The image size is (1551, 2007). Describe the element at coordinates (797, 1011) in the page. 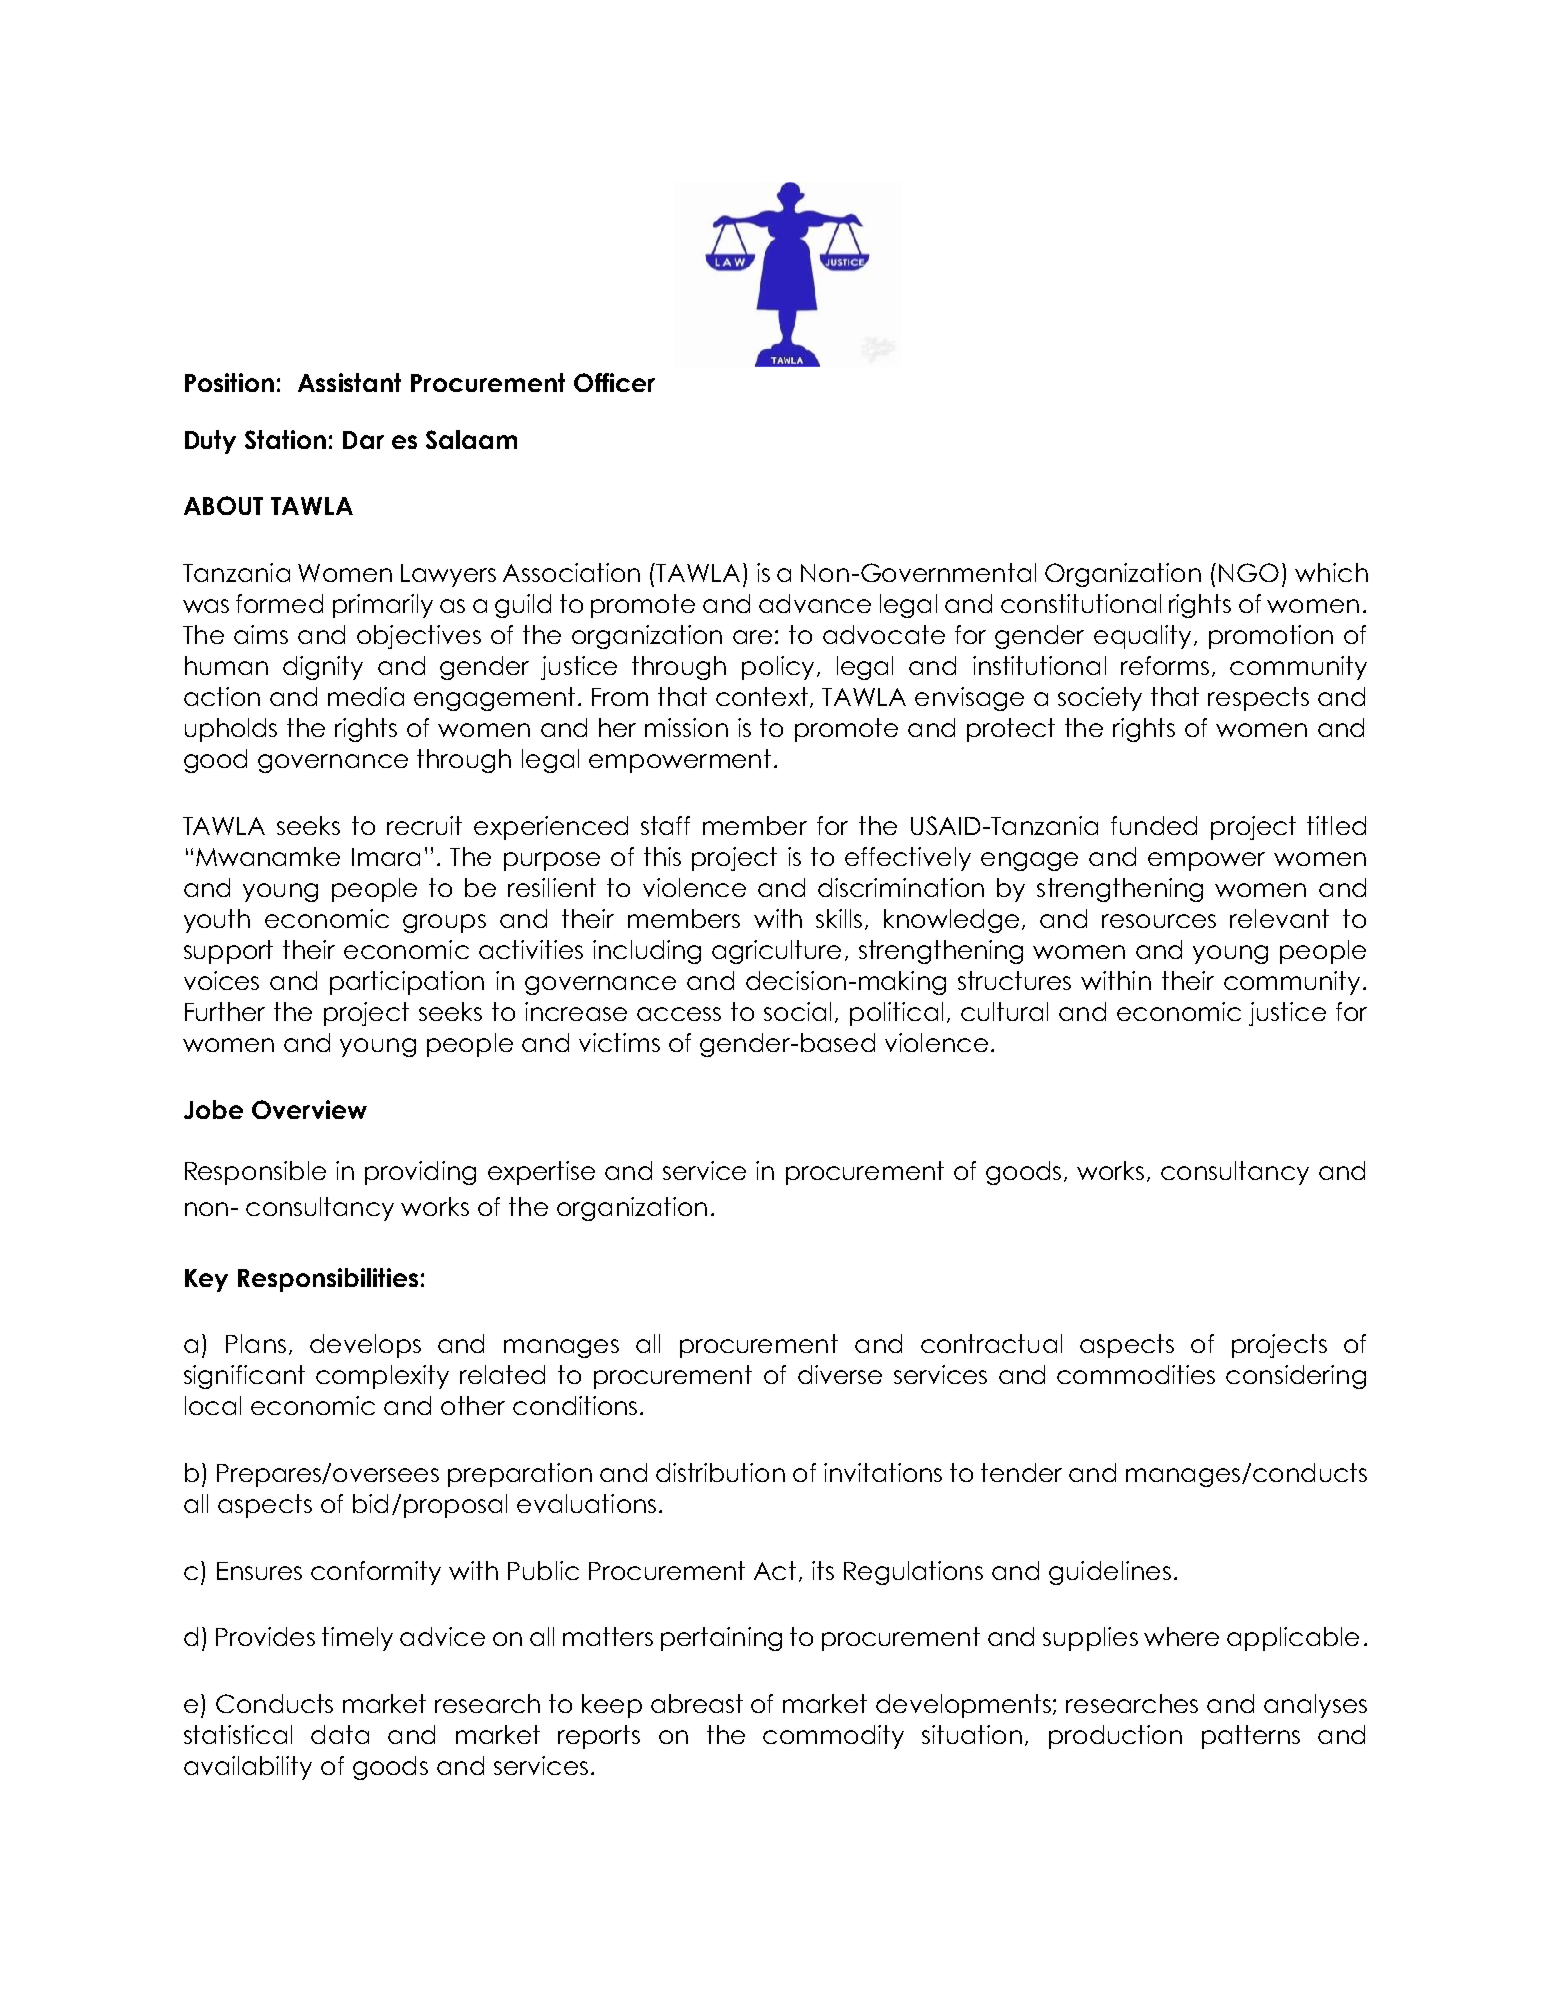

I see `social` at that location.
